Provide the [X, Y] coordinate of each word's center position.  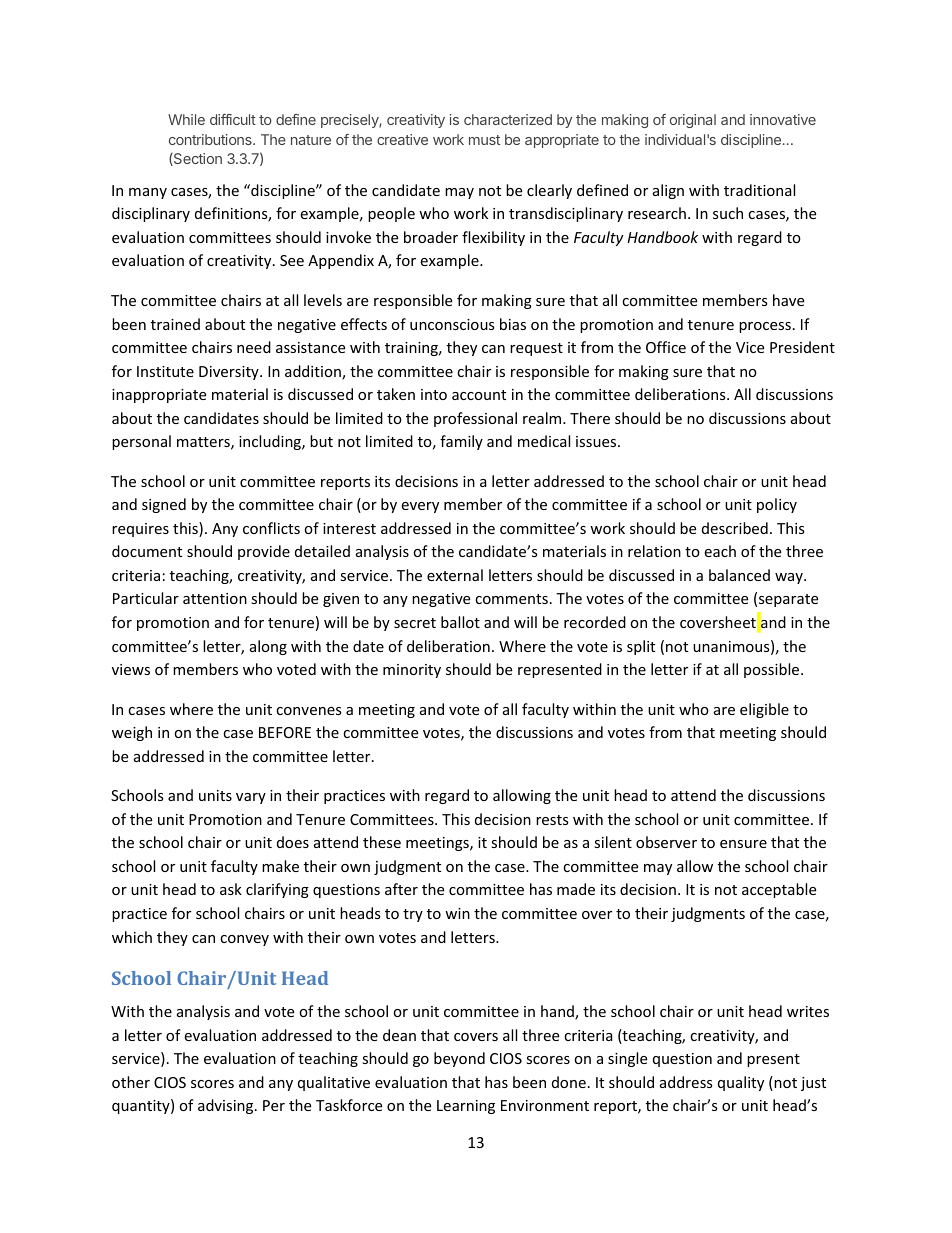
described [735, 528]
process [765, 327]
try [413, 915]
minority [412, 671]
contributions [211, 139]
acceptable [779, 890]
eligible [764, 710]
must [484, 140]
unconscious [452, 324]
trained [175, 324]
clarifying [277, 890]
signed [164, 505]
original [693, 121]
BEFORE [285, 732]
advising [227, 1106]
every [420, 507]
